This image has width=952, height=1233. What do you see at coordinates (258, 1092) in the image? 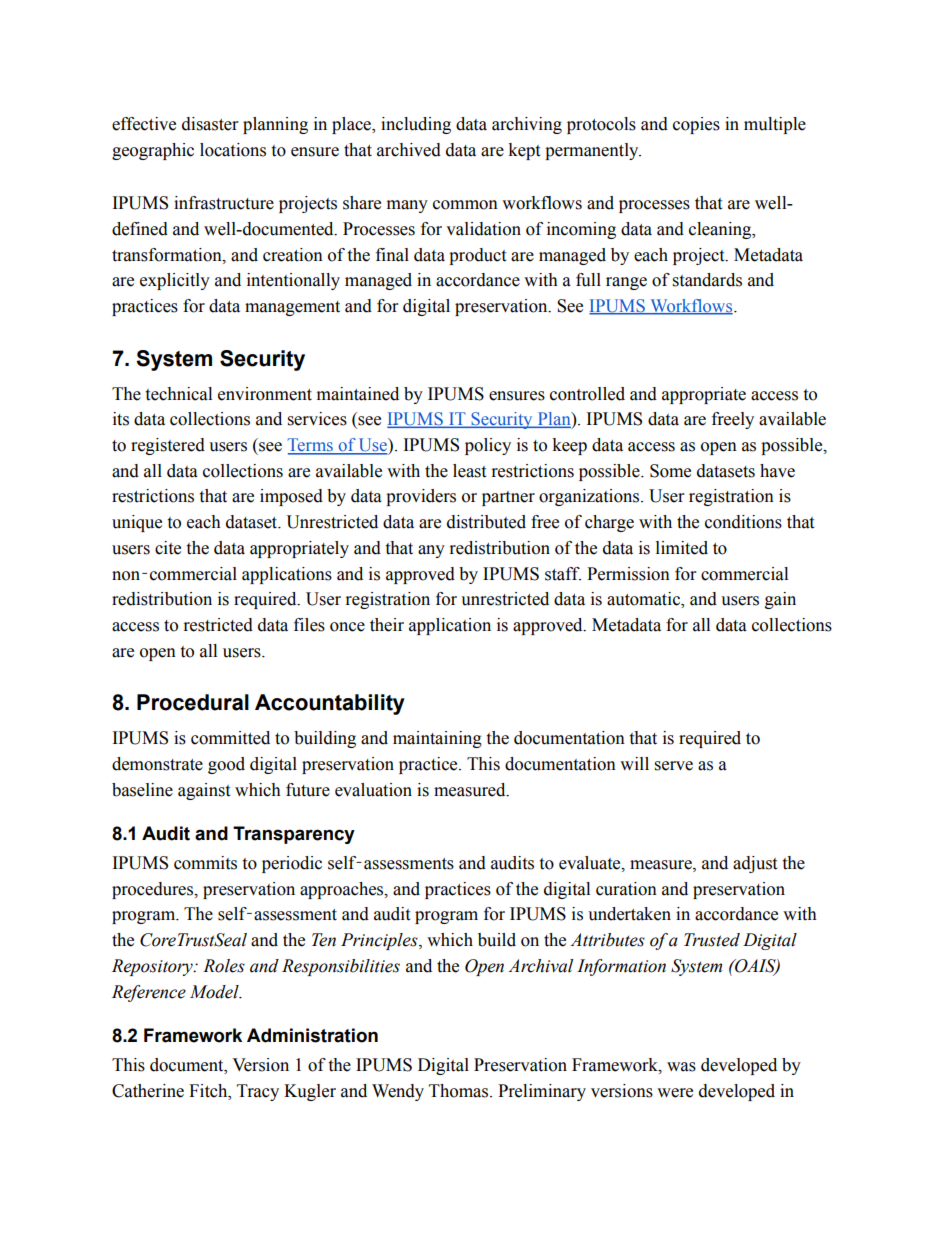
I see `Tracy` at bounding box center [258, 1092].
